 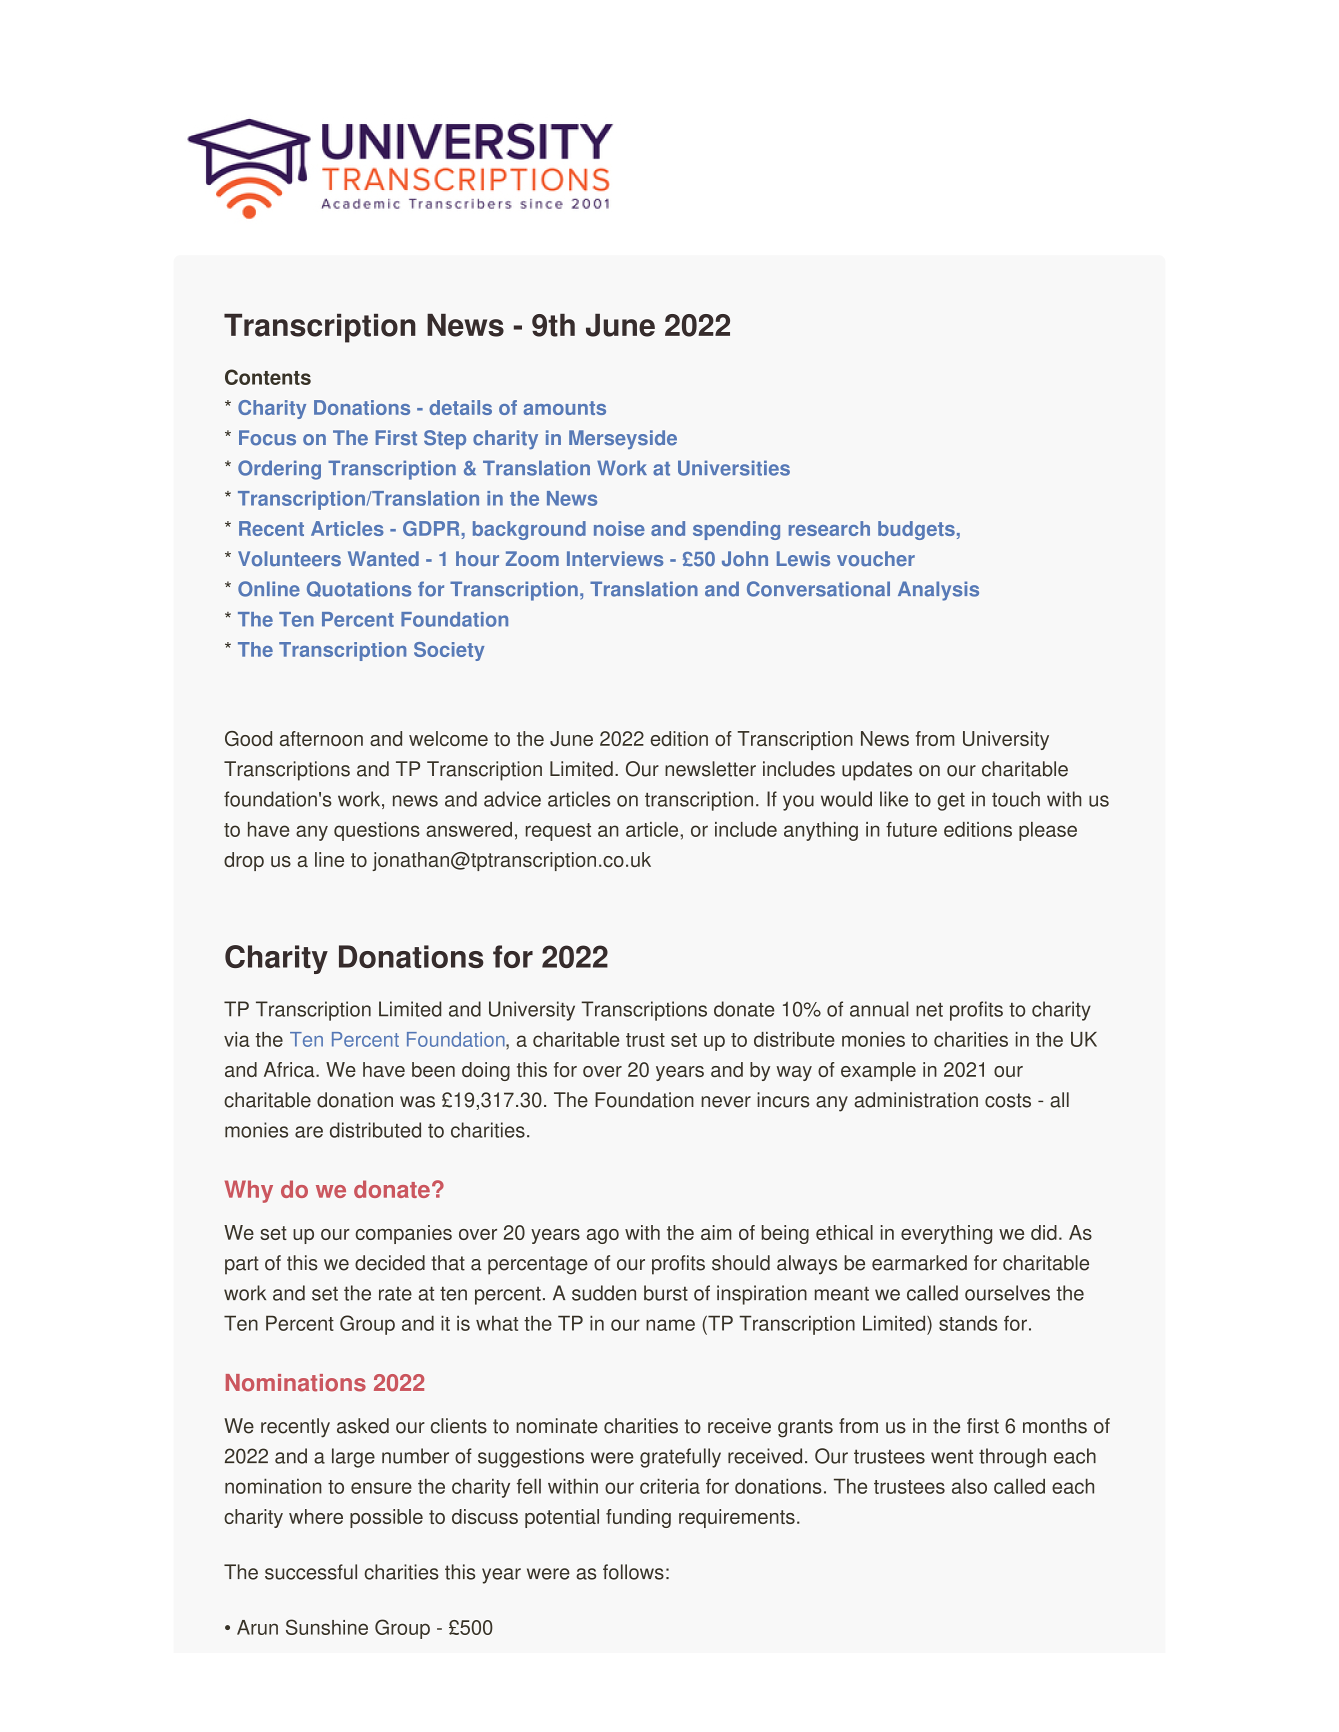 What do you see at coordinates (877, 771) in the document?
I see `updates` at bounding box center [877, 771].
